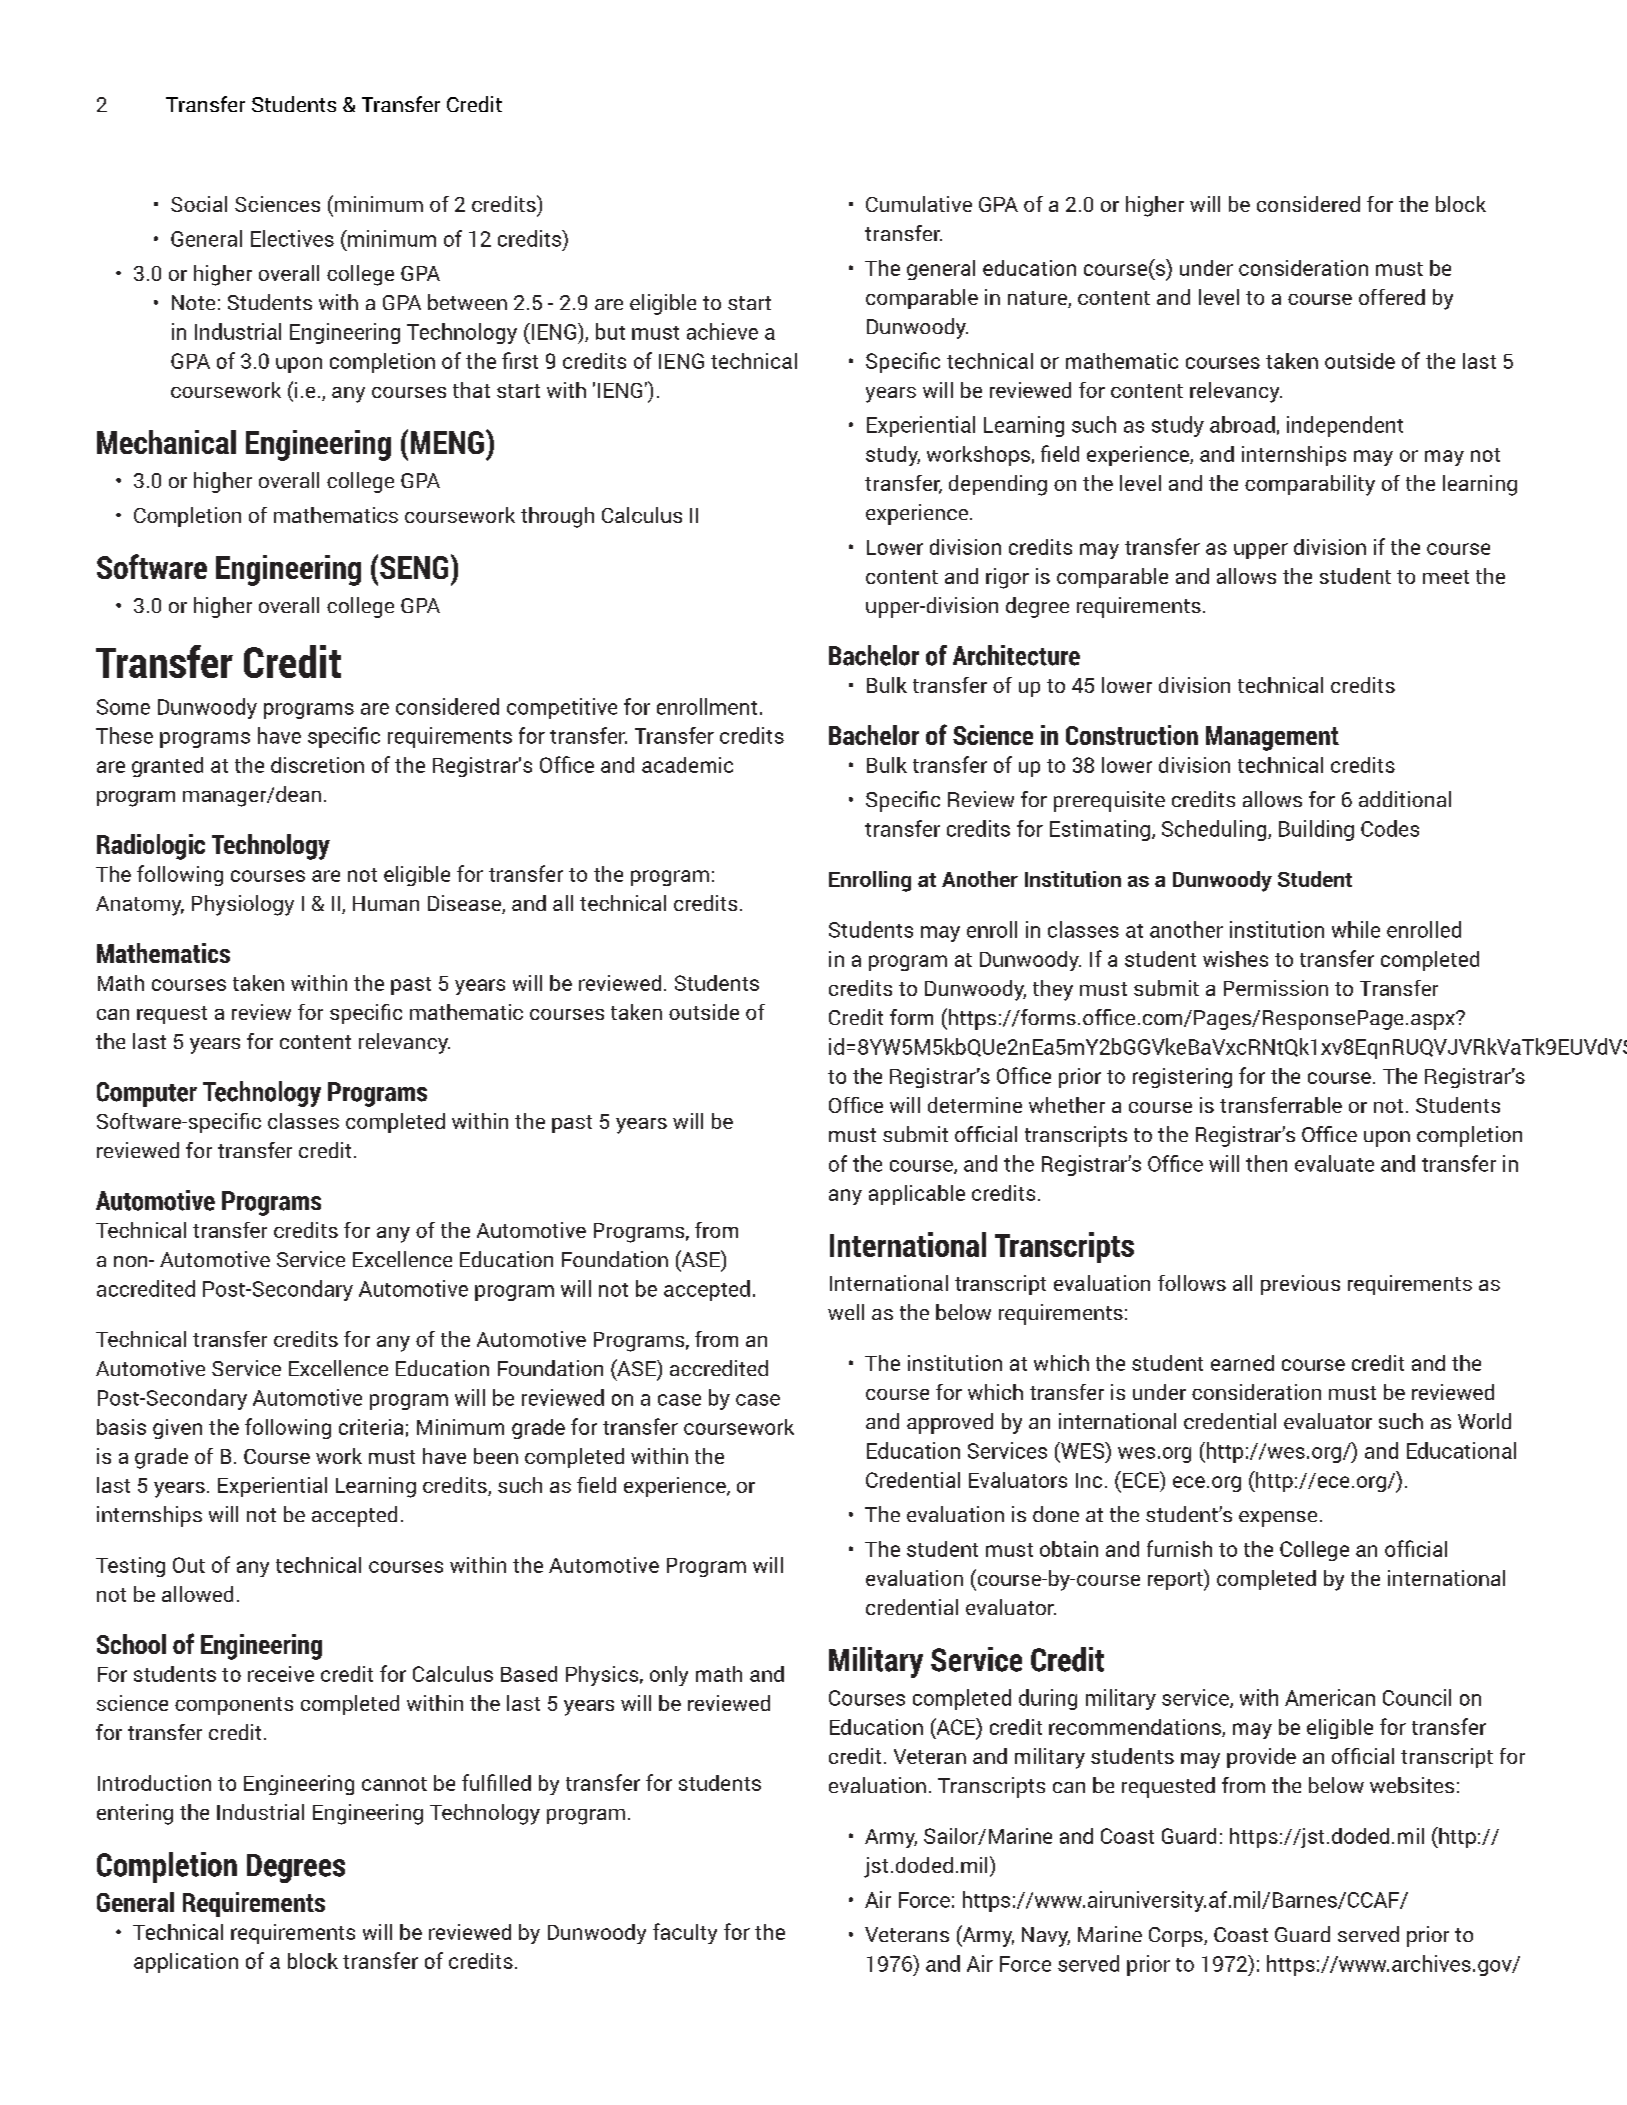  I want to click on discretion, so click(317, 765).
